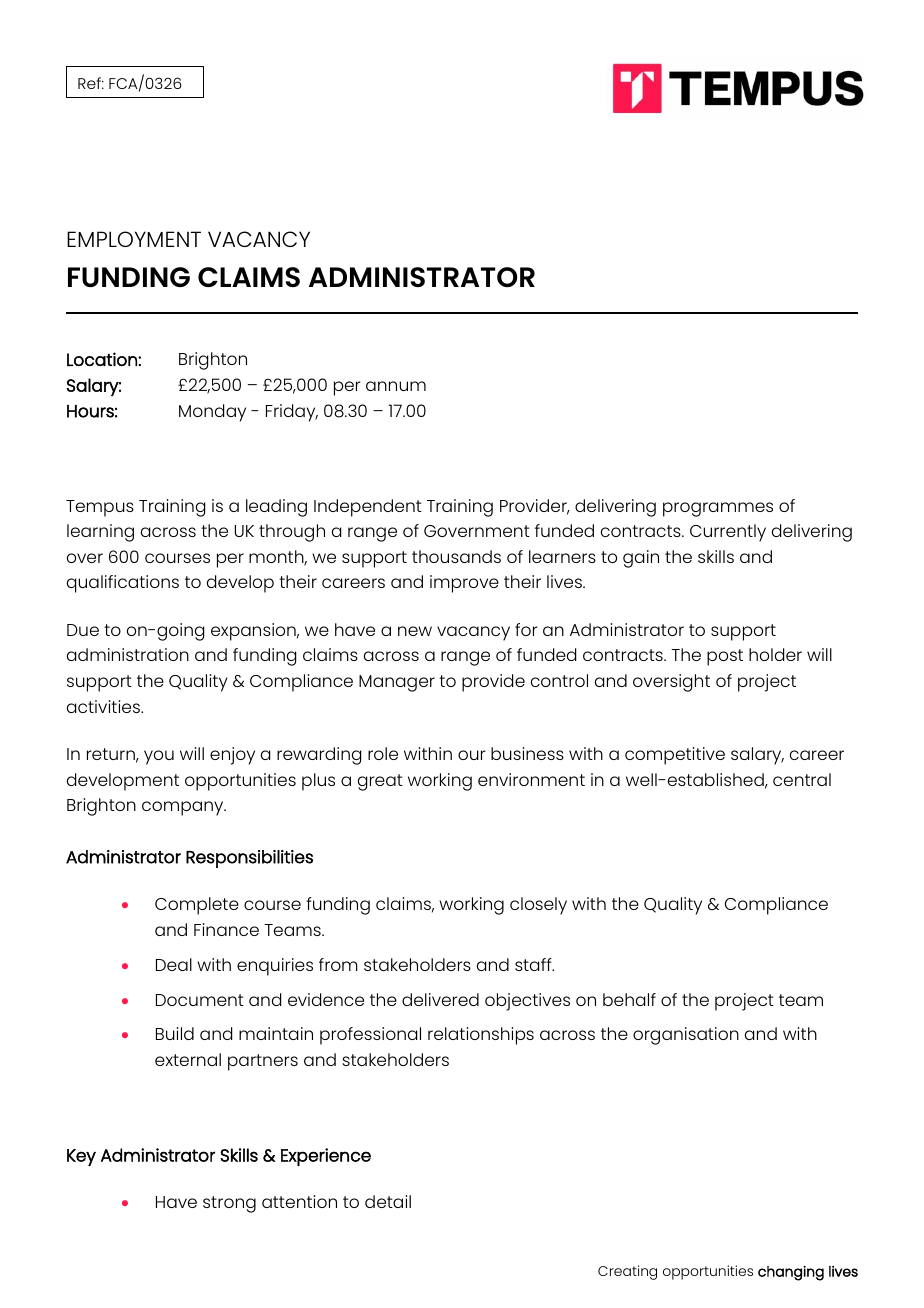 The image size is (924, 1308). What do you see at coordinates (791, 1273) in the screenshot?
I see `changing` at bounding box center [791, 1273].
